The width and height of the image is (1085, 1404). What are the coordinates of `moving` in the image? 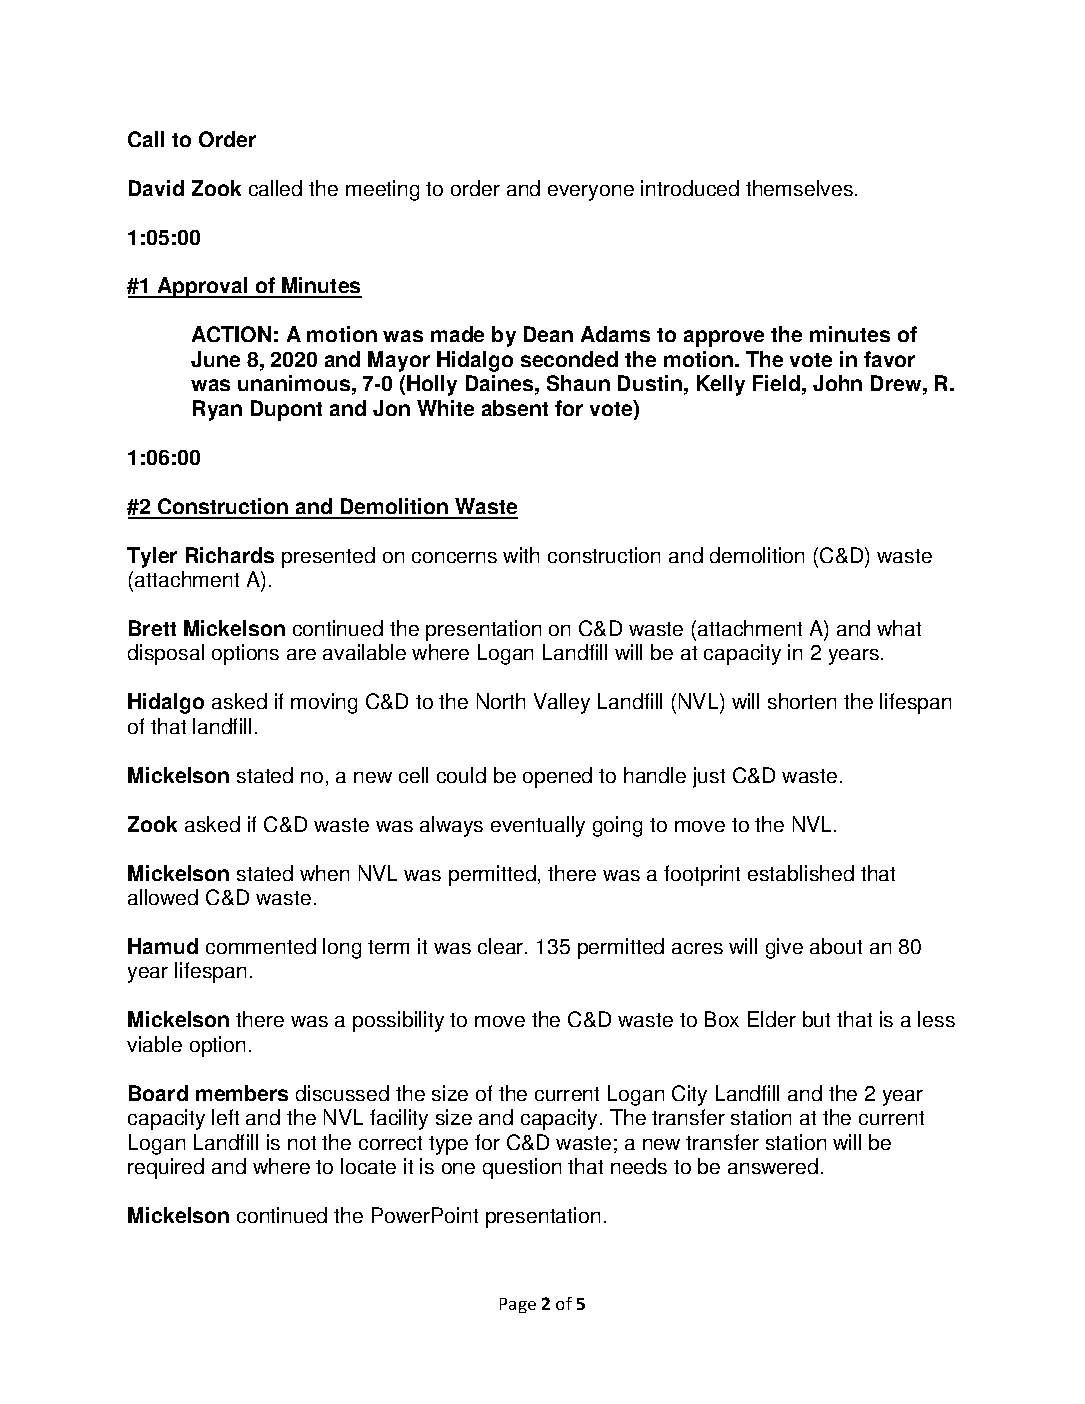 It's located at (324, 703).
